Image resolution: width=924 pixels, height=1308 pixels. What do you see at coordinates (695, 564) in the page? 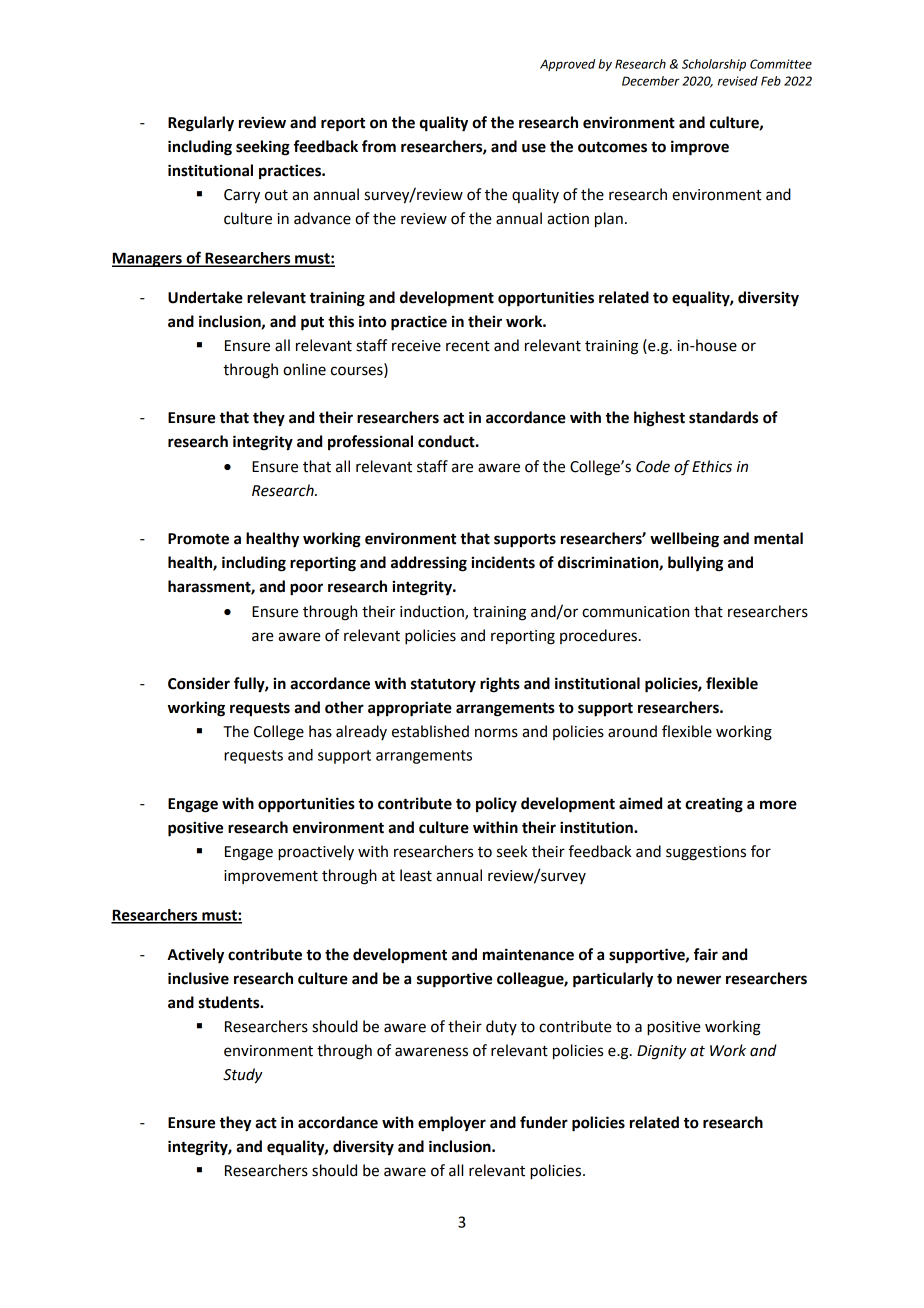
I see `bullying` at bounding box center [695, 564].
